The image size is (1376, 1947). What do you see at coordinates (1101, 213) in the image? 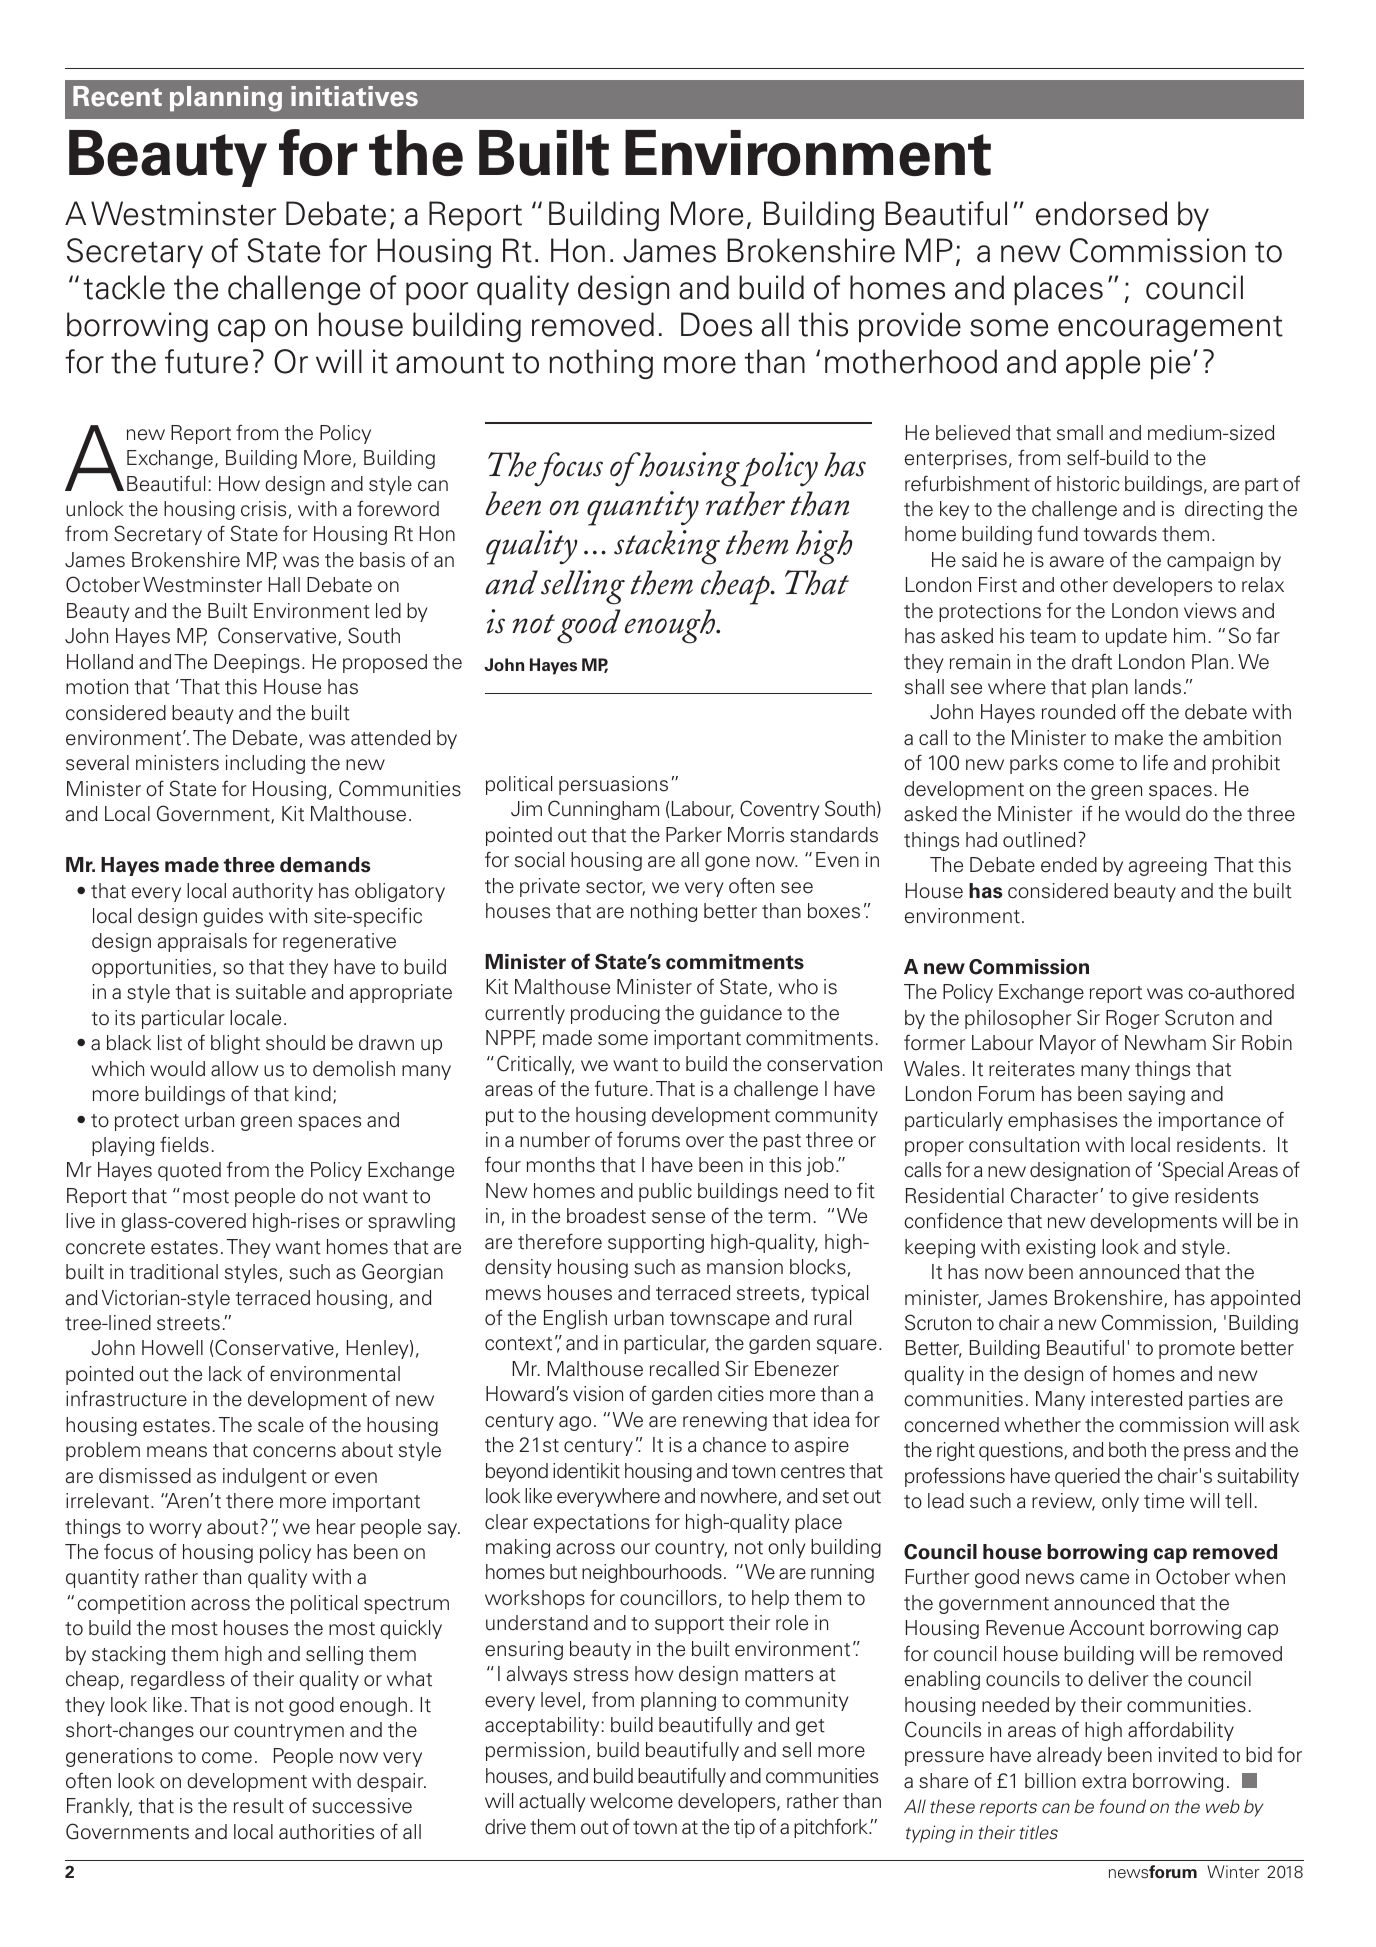
I see `endorsed` at bounding box center [1101, 213].
